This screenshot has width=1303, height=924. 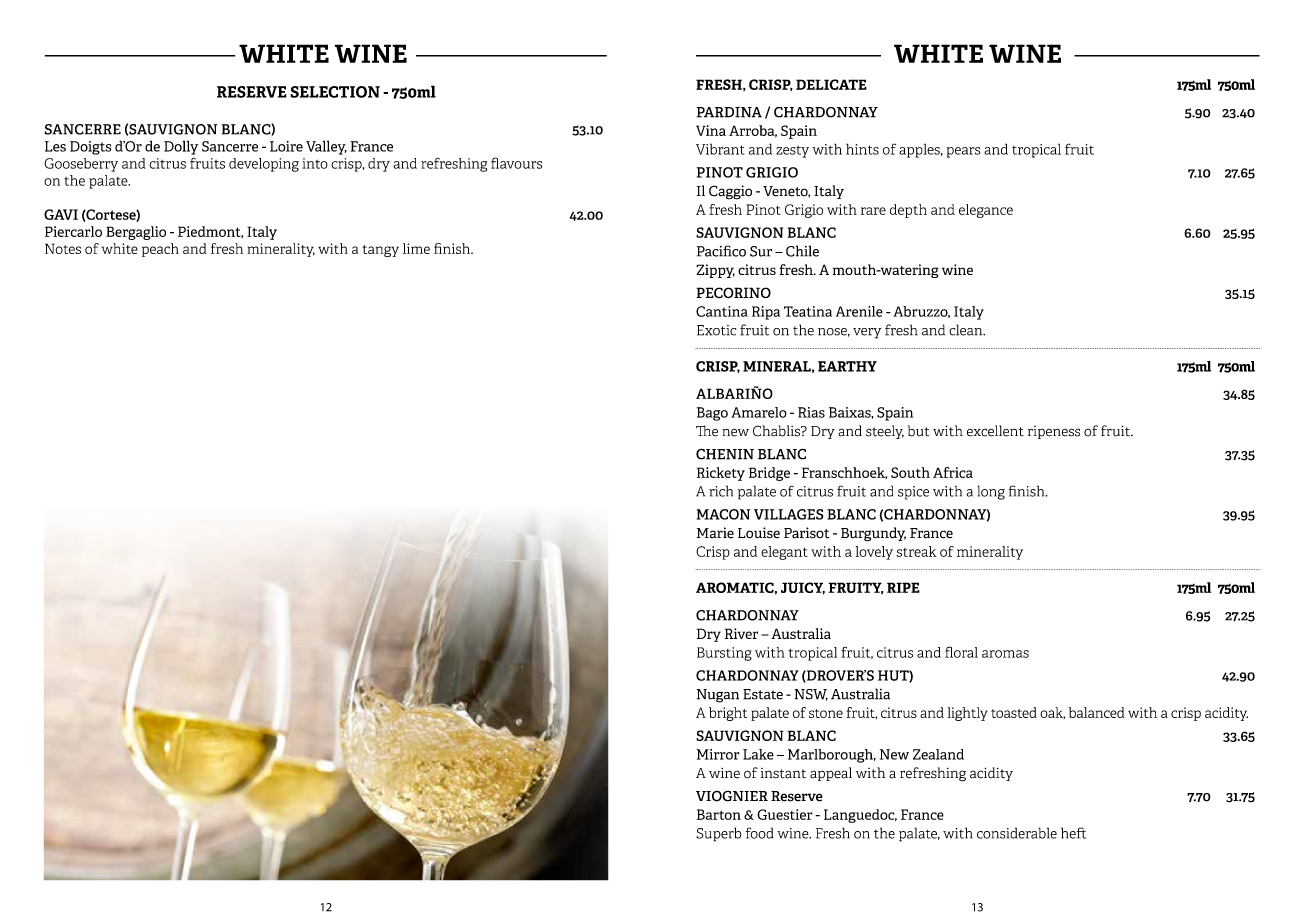 I want to click on flavours, so click(x=517, y=163).
